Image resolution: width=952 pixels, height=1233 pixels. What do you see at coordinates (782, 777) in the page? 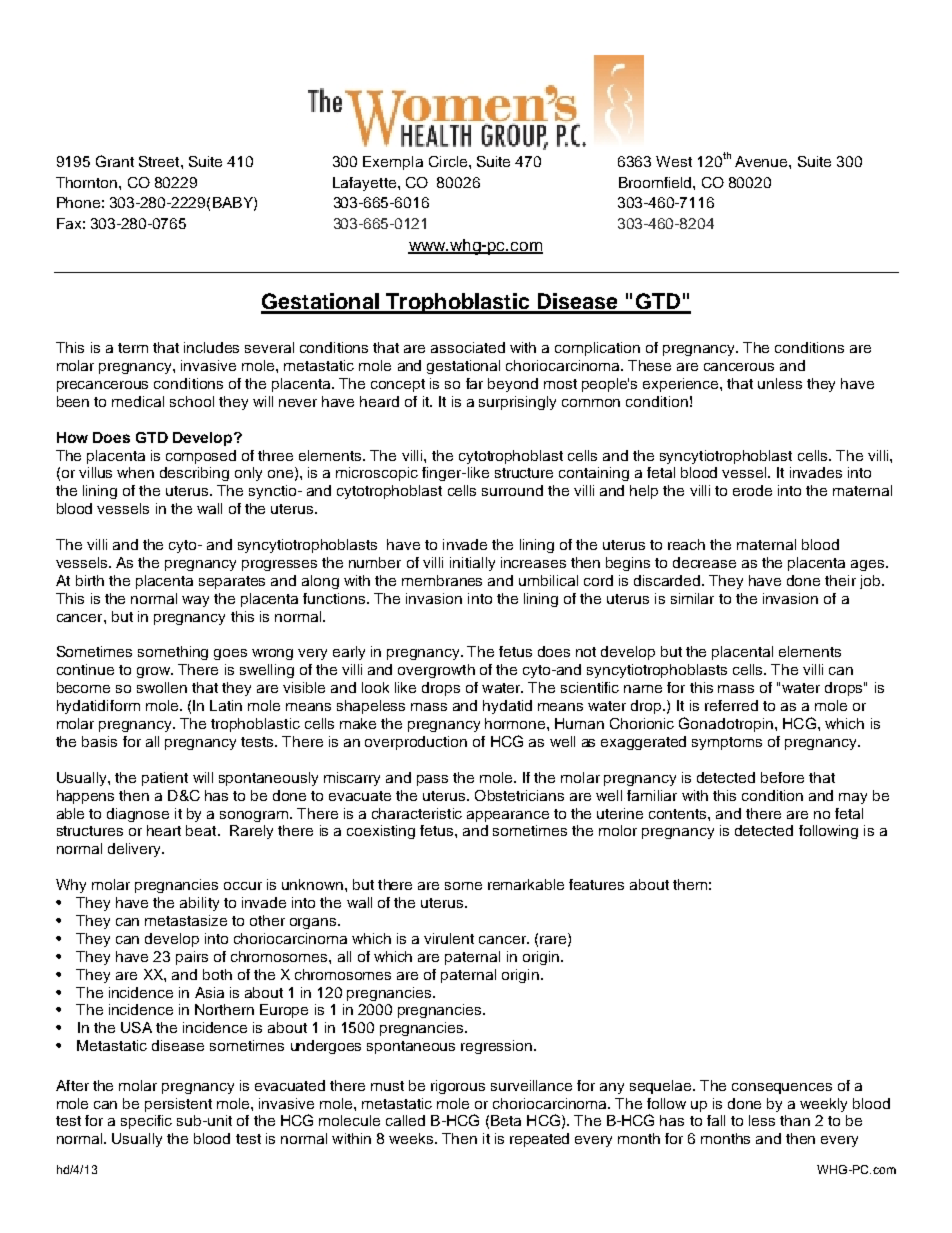
I see `before` at bounding box center [782, 777].
